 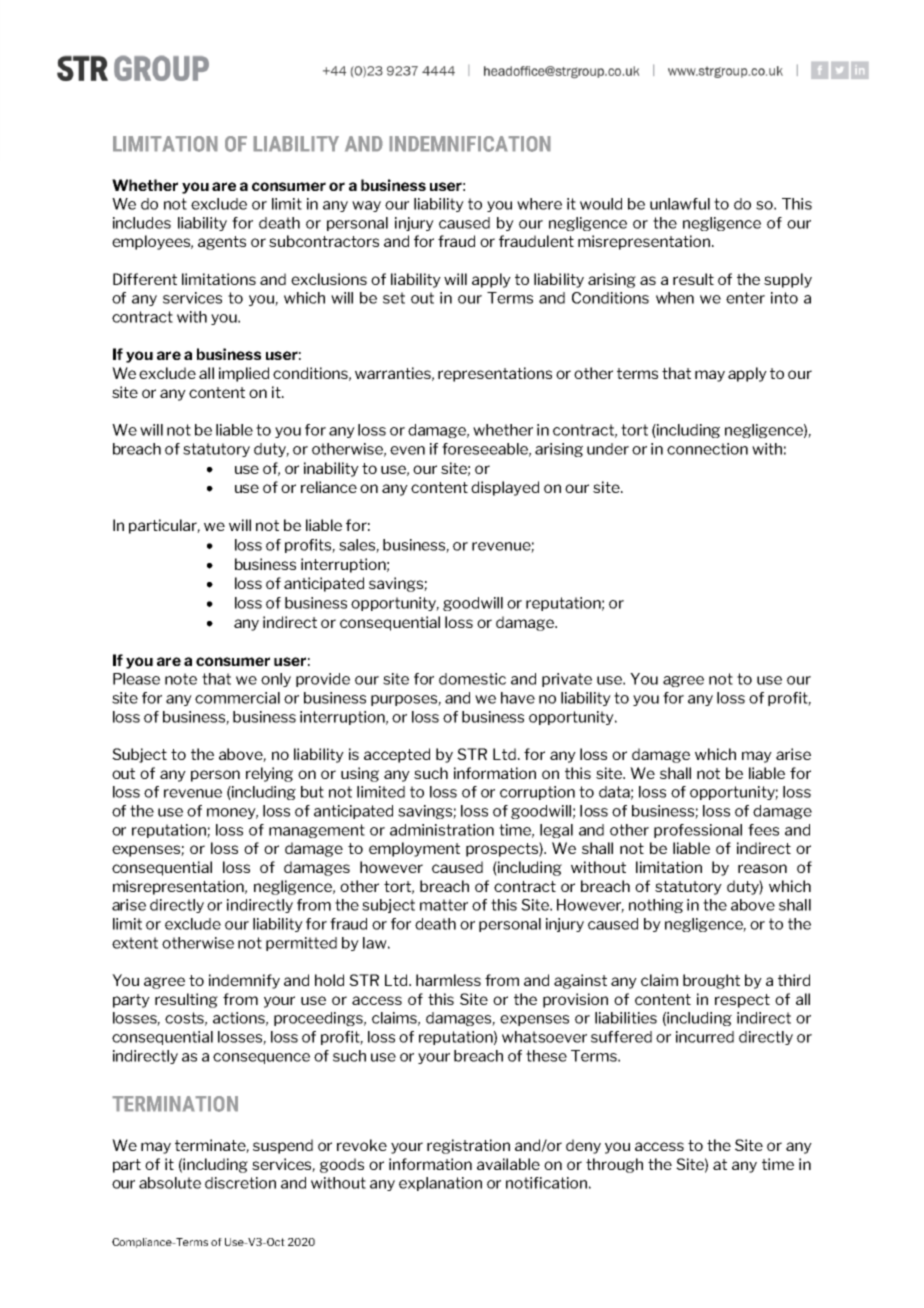 I want to click on relying, so click(x=269, y=774).
